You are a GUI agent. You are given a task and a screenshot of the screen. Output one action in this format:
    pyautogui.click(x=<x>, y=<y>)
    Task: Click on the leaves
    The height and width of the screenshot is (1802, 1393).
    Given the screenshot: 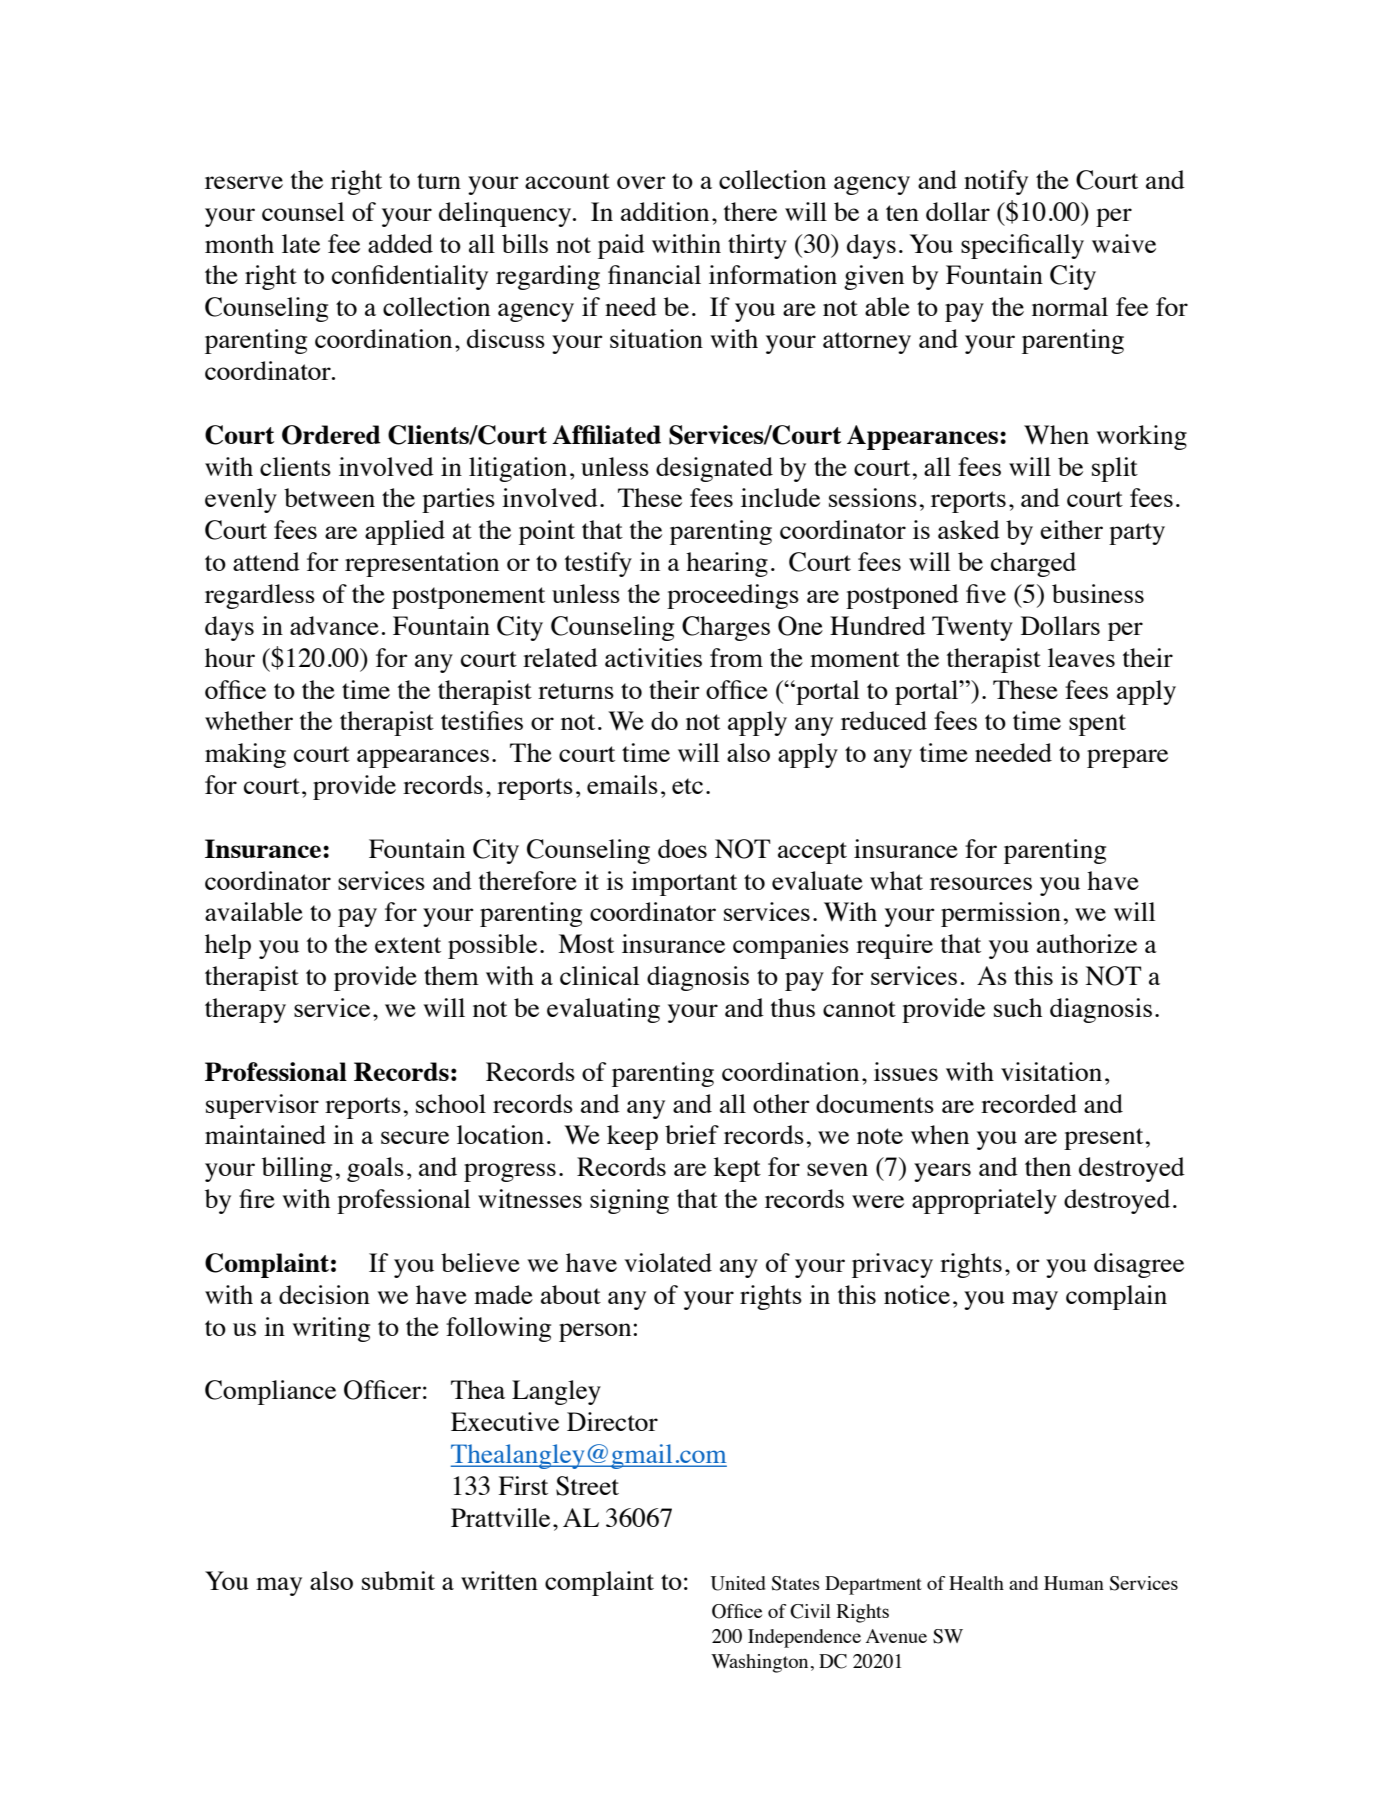 What is the action you would take?
    pyautogui.click(x=1081, y=657)
